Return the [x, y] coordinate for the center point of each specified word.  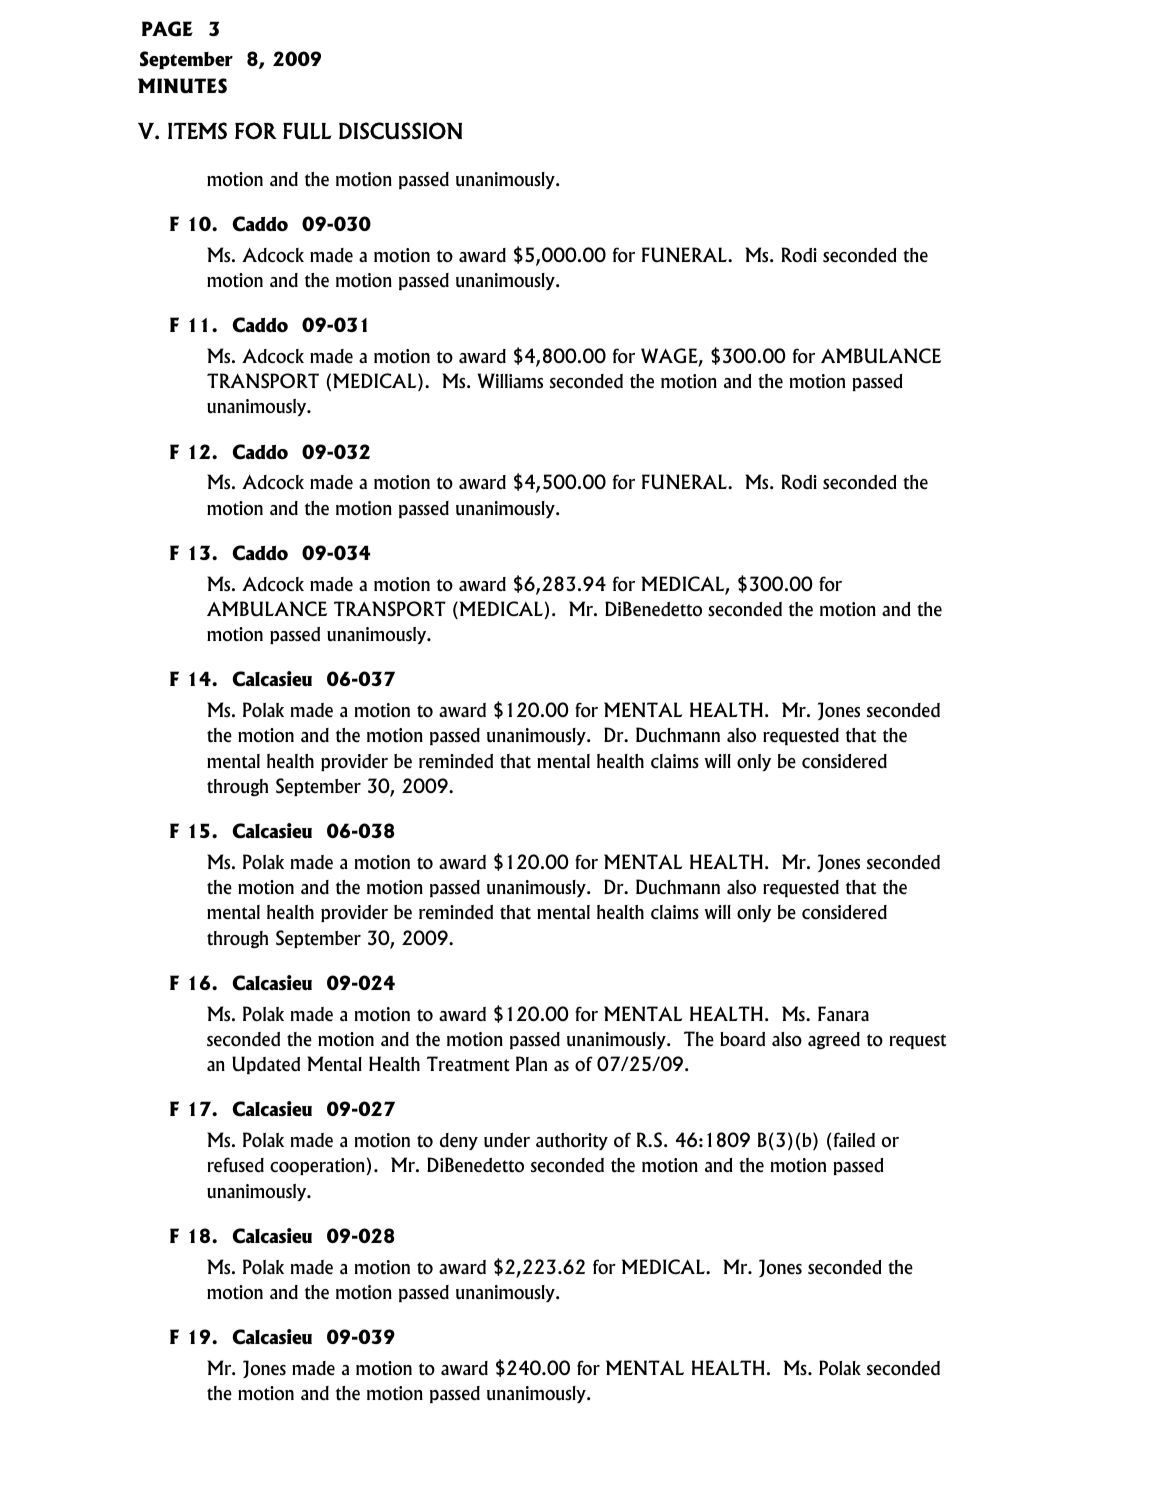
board [742, 1039]
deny [459, 1141]
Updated [266, 1065]
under [507, 1140]
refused [236, 1165]
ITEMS [197, 131]
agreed [834, 1041]
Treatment [468, 1064]
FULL [307, 131]
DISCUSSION [400, 131]
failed [854, 1140]
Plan [531, 1063]
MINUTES [182, 86]
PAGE [167, 29]
